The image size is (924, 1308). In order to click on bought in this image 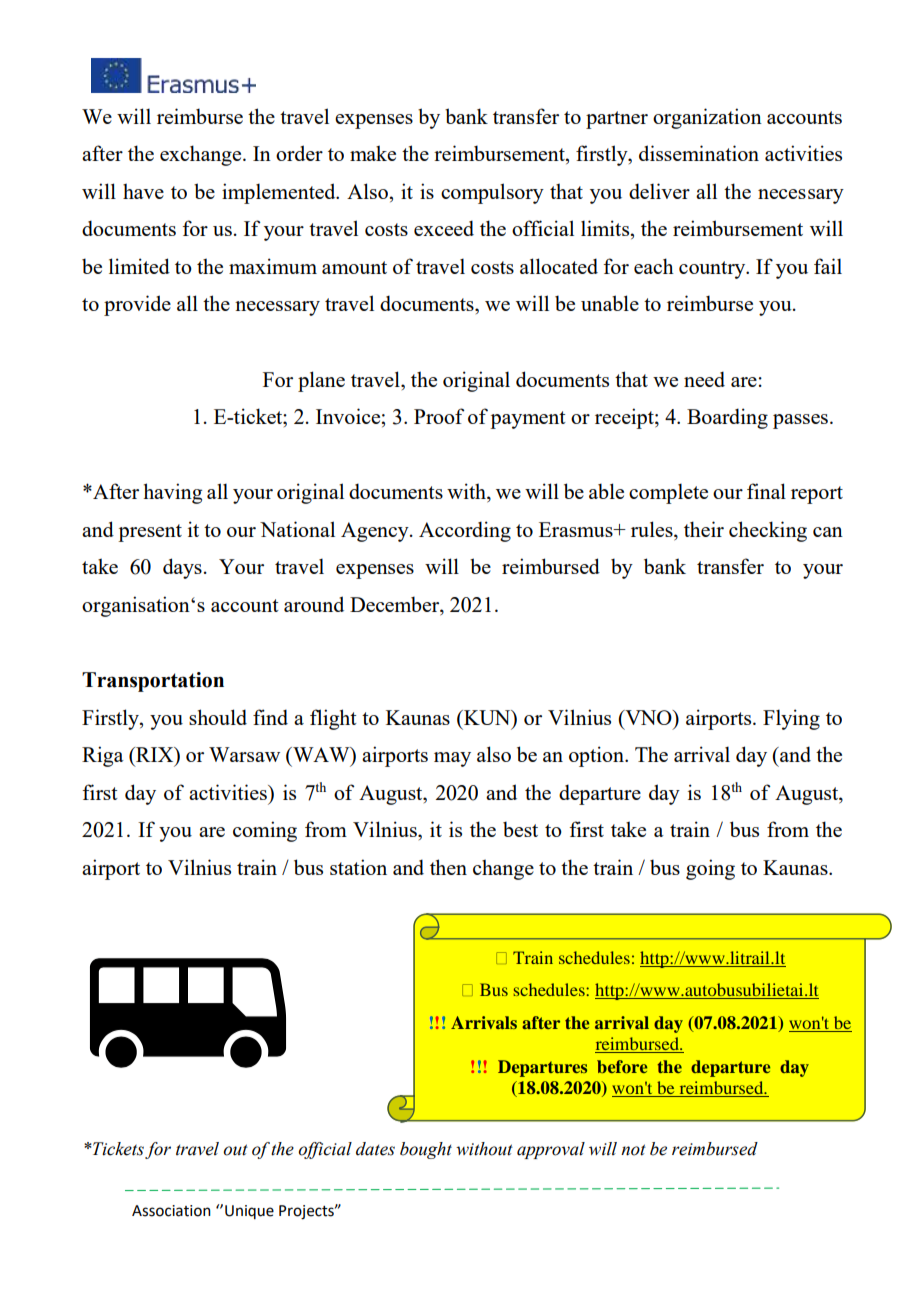, I will do `click(426, 1150)`.
